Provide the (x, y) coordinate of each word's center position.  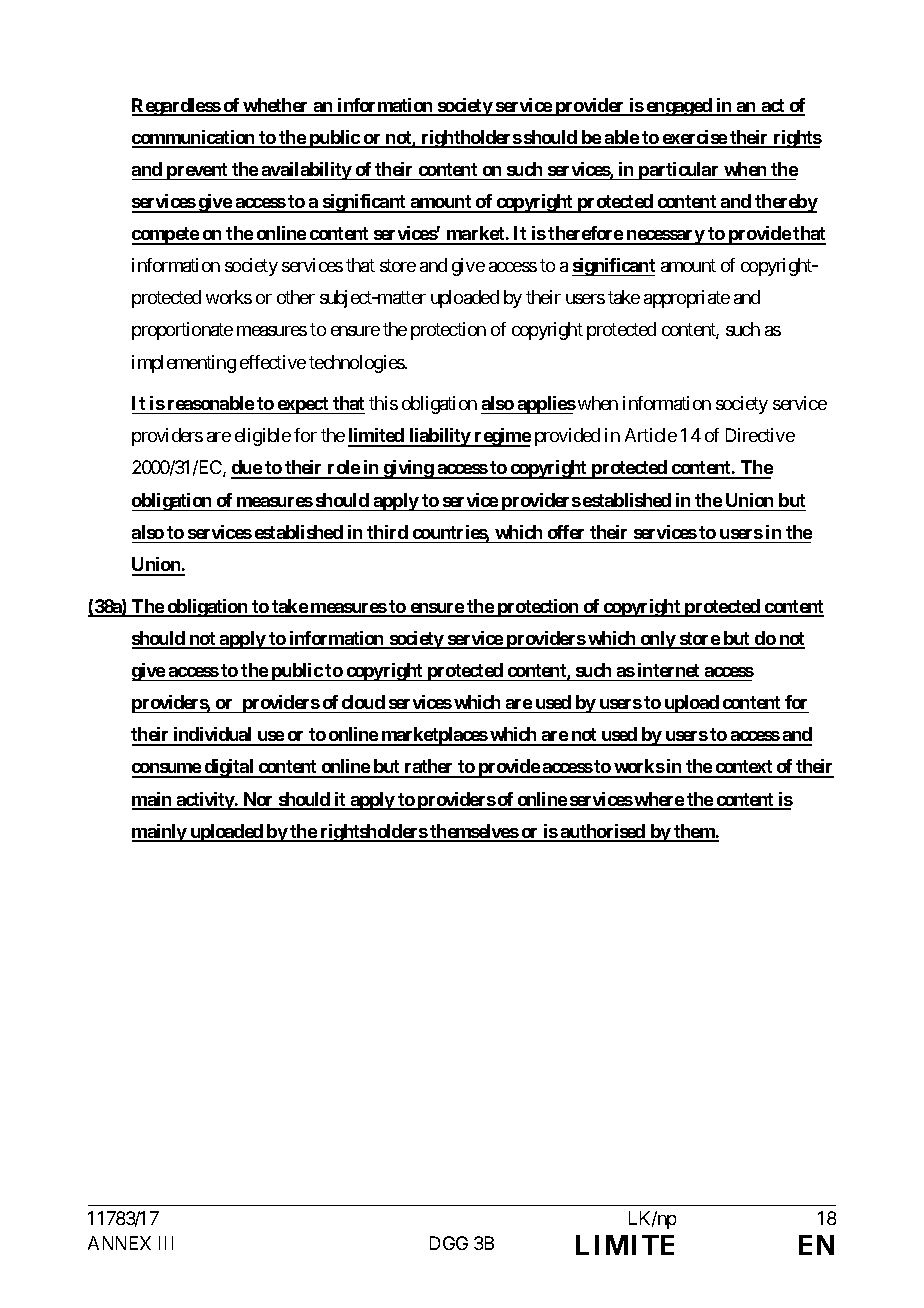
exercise (694, 138)
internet (668, 670)
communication (194, 138)
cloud (363, 702)
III (166, 1243)
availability (306, 171)
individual (213, 736)
